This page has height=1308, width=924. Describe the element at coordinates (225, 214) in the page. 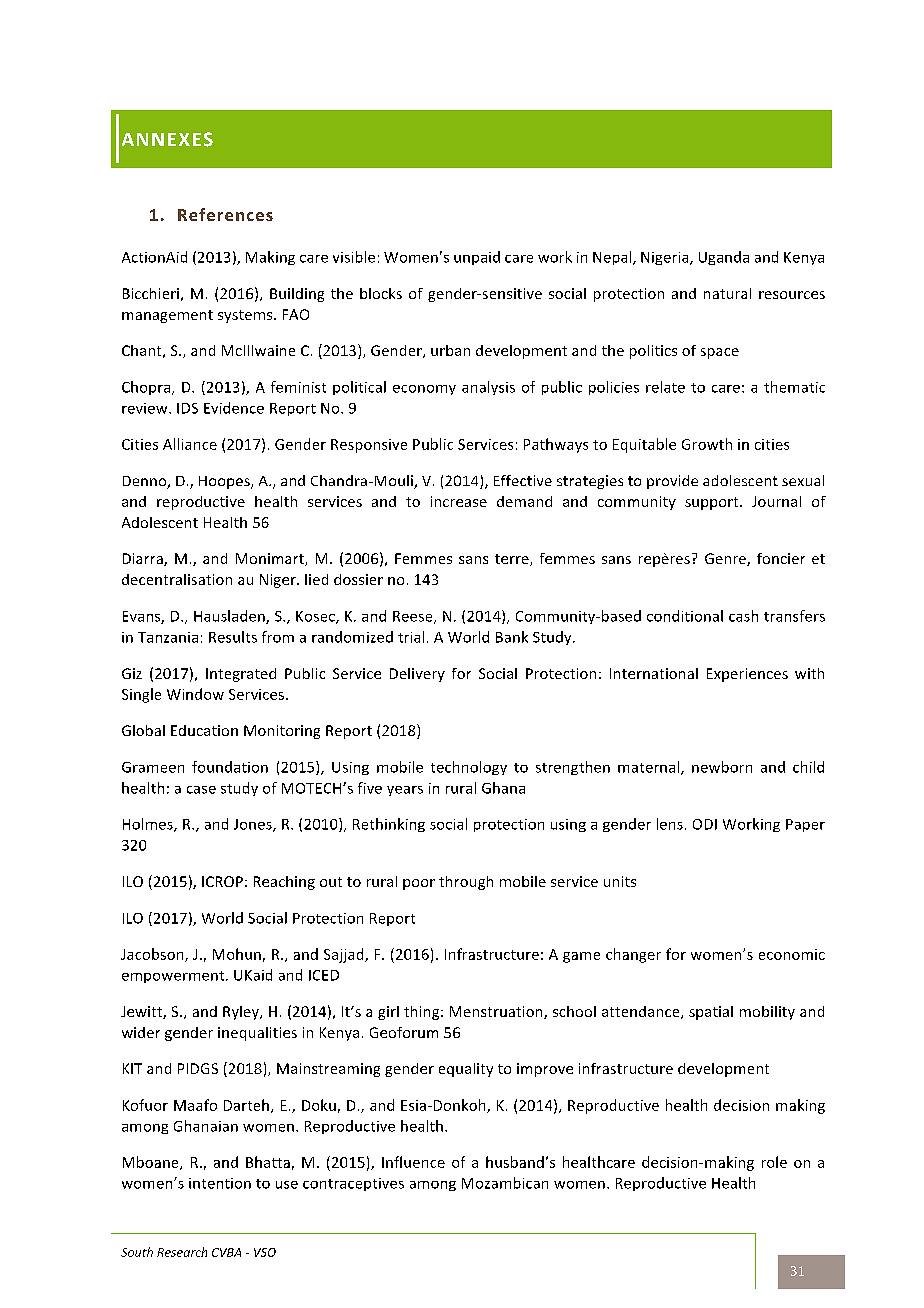

I see `References` at that location.
